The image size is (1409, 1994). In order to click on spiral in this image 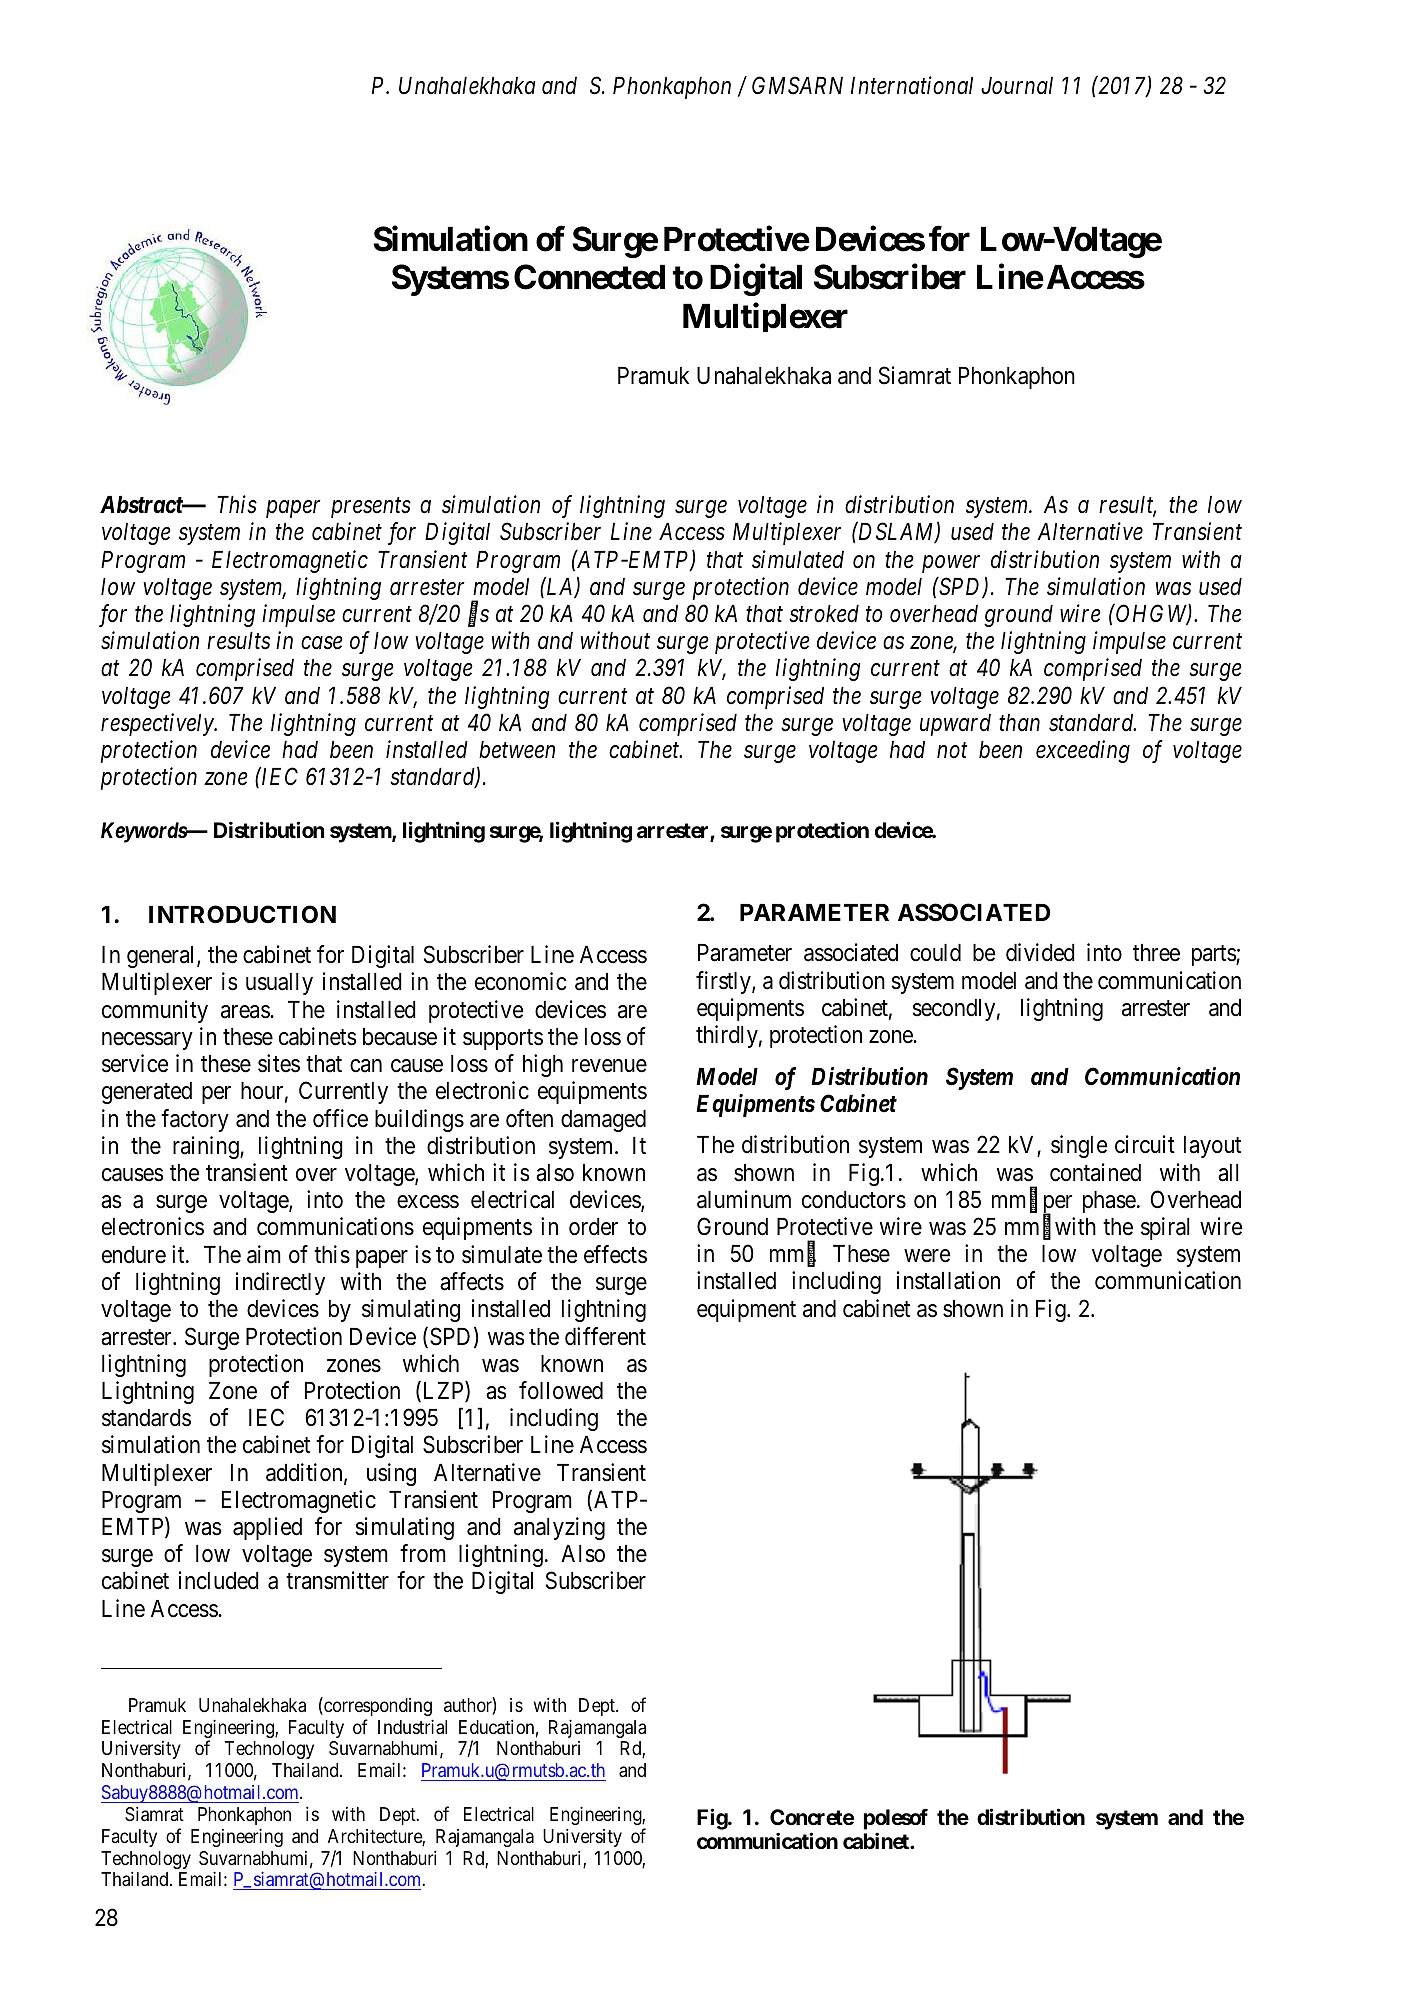, I will do `click(1165, 1228)`.
